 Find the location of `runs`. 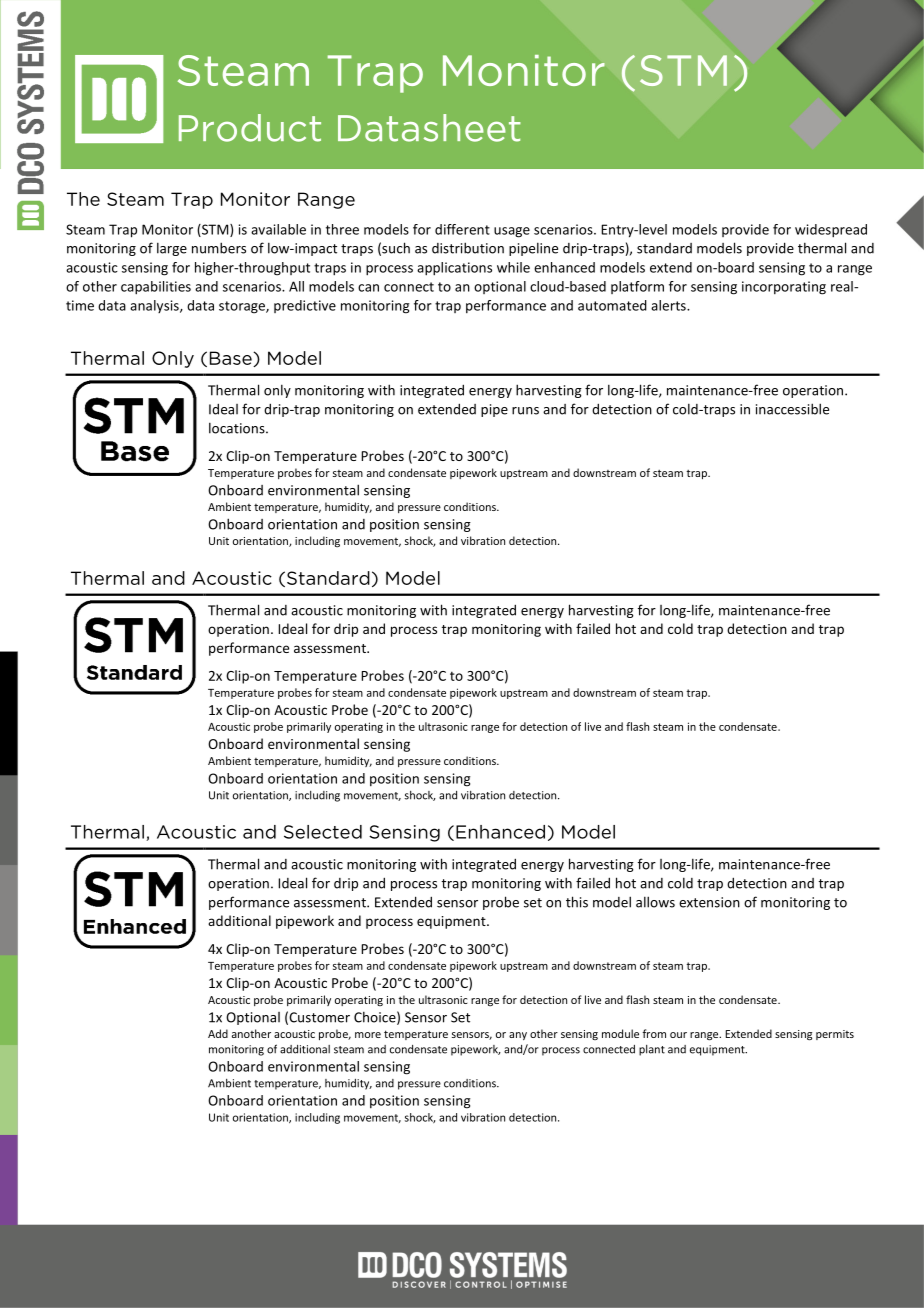

runs is located at coordinates (525, 411).
